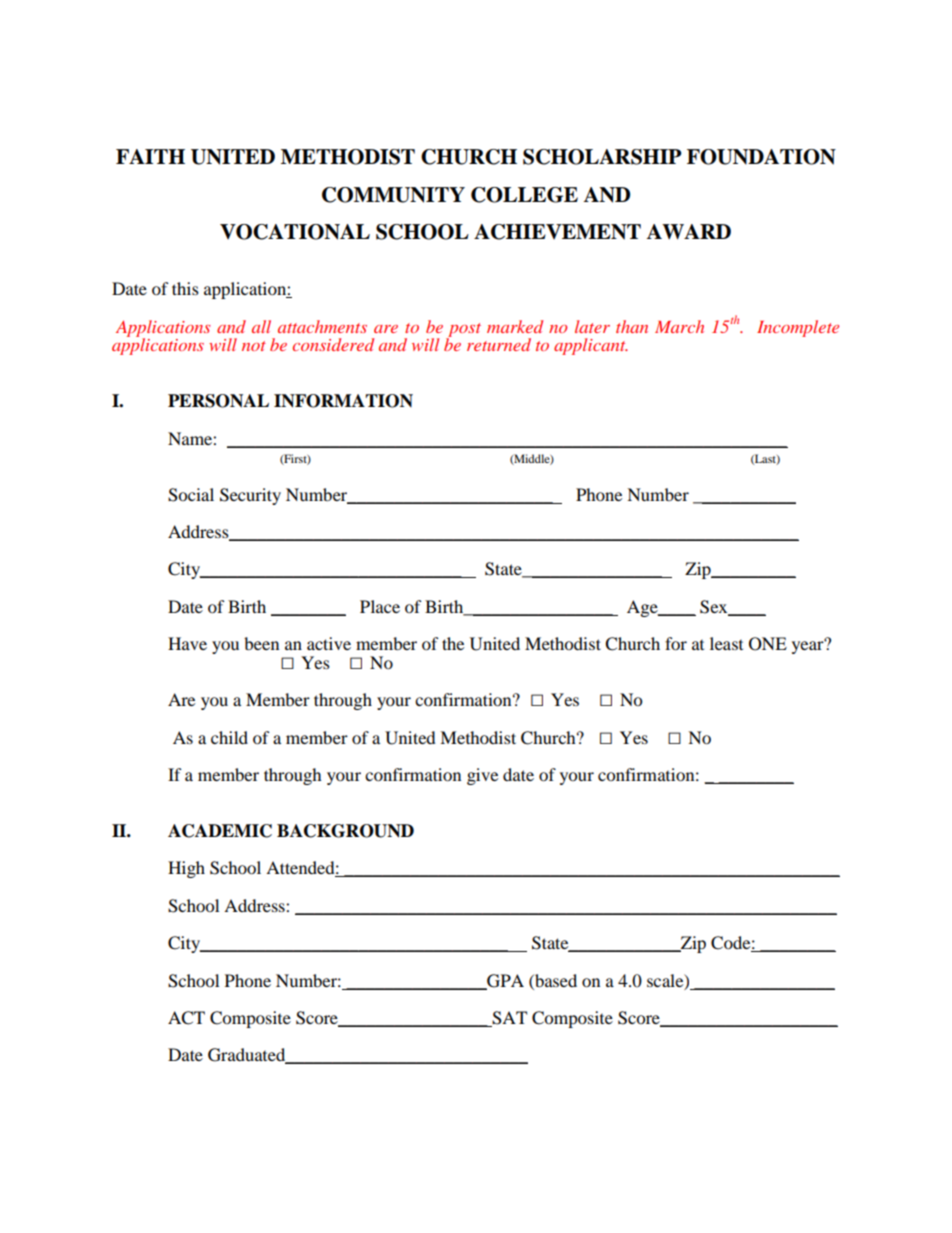  I want to click on FAITH, so click(150, 156).
